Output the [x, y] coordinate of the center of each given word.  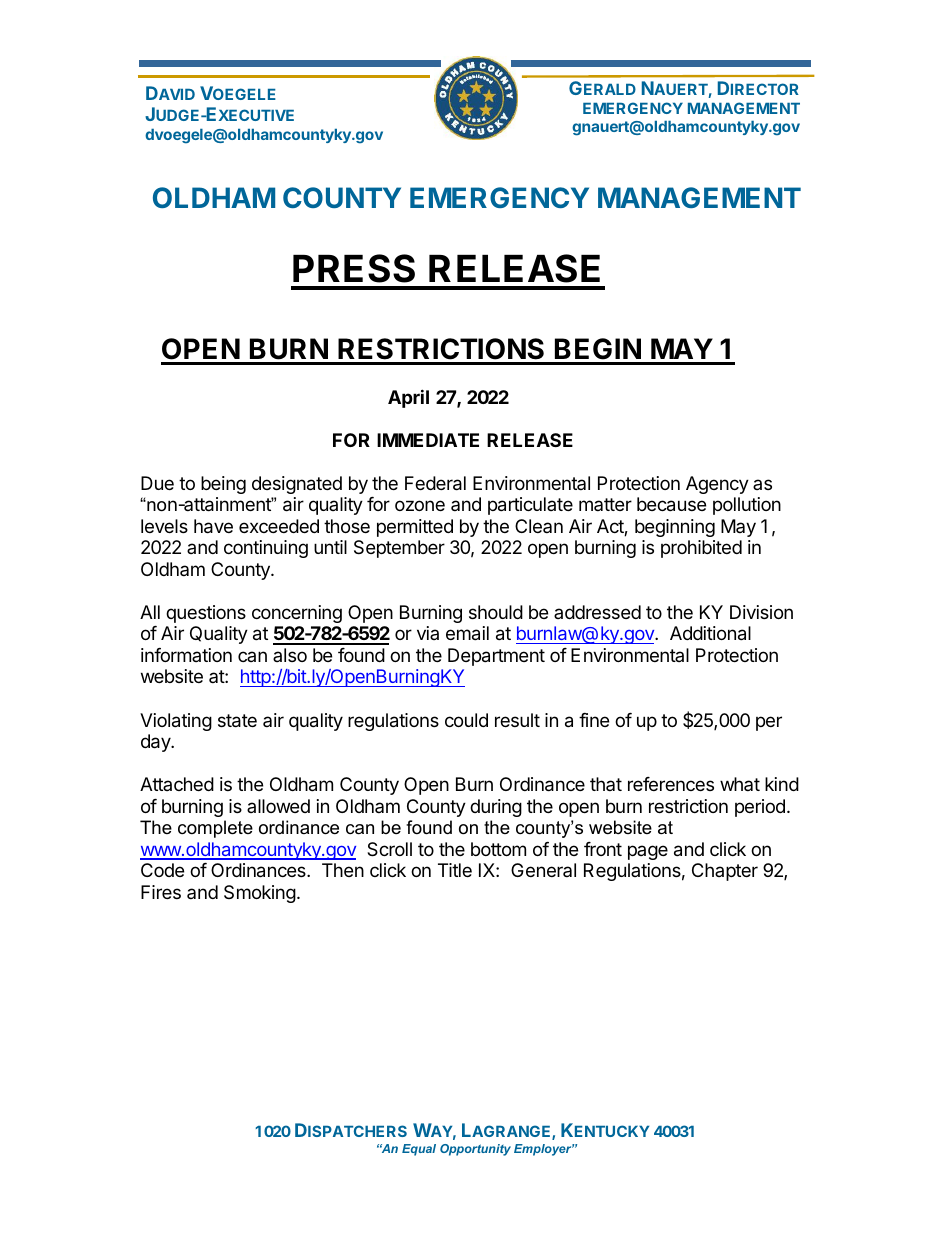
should [496, 612]
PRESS [354, 268]
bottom [498, 849]
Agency [717, 485]
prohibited [701, 549]
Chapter [725, 872]
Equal [419, 1150]
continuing [266, 549]
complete [215, 829]
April [408, 398]
